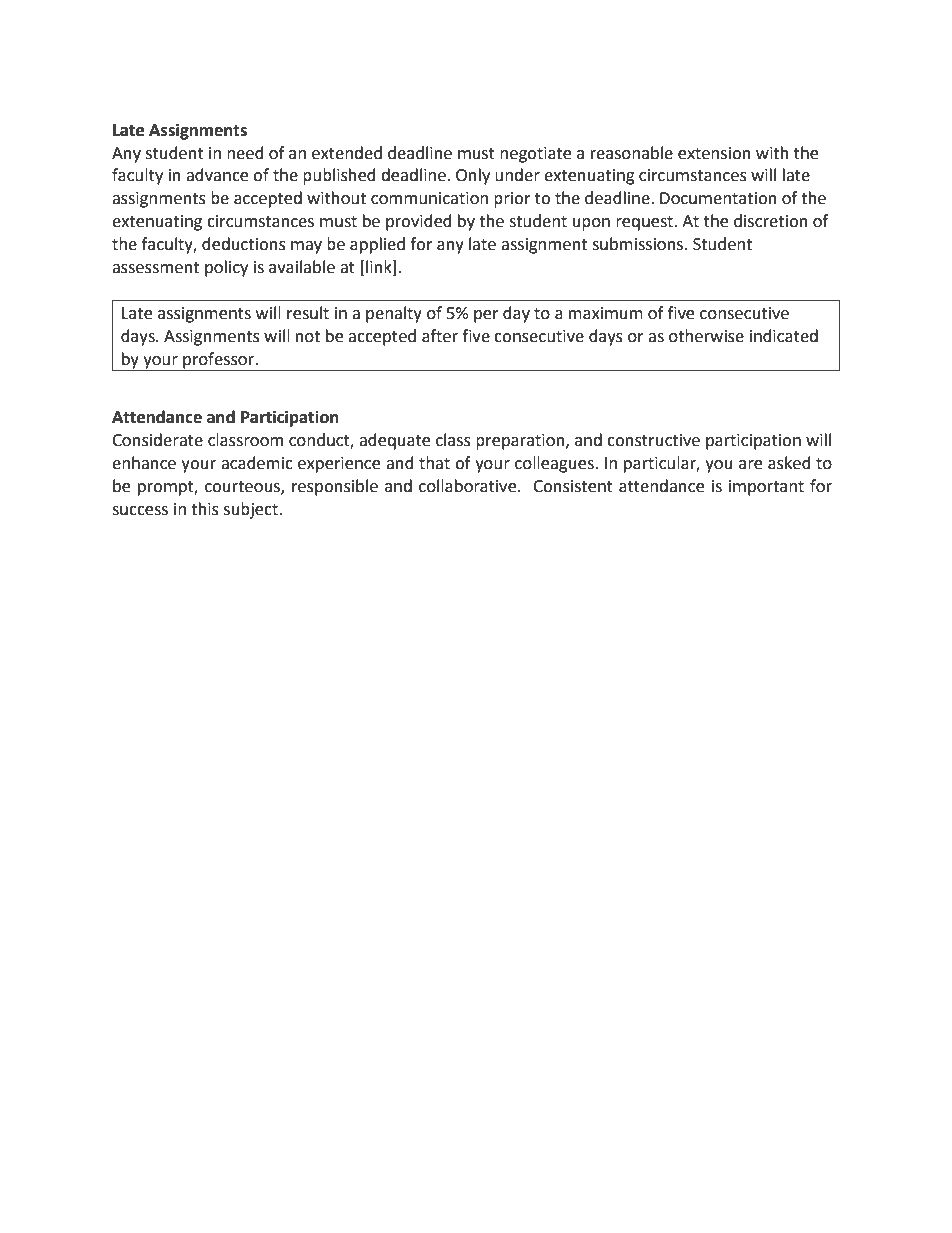  What do you see at coordinates (377, 245) in the image?
I see `applied` at bounding box center [377, 245].
